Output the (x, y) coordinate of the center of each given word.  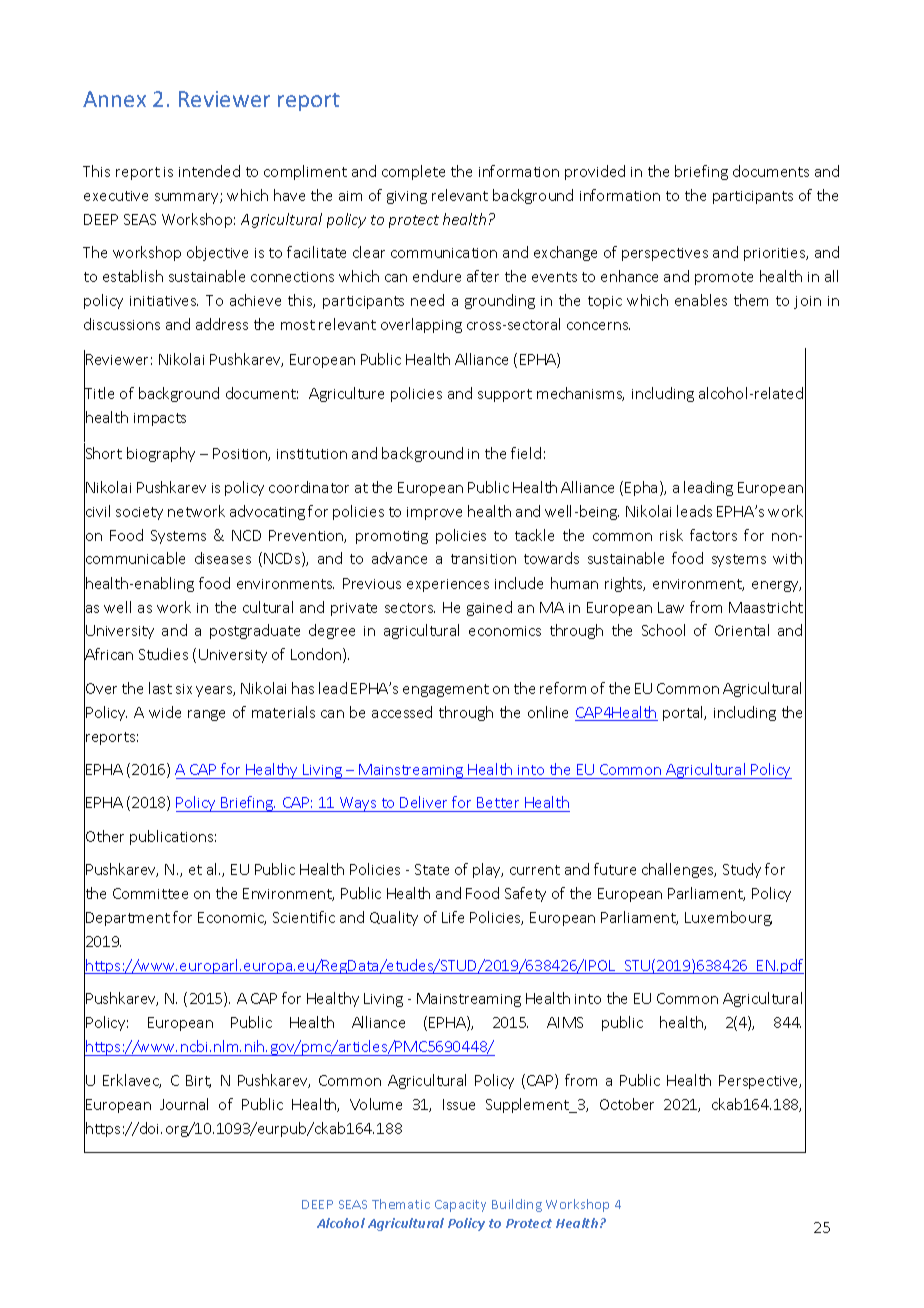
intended (209, 171)
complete (413, 172)
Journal (184, 1104)
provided (595, 172)
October (627, 1104)
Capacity (460, 1206)
